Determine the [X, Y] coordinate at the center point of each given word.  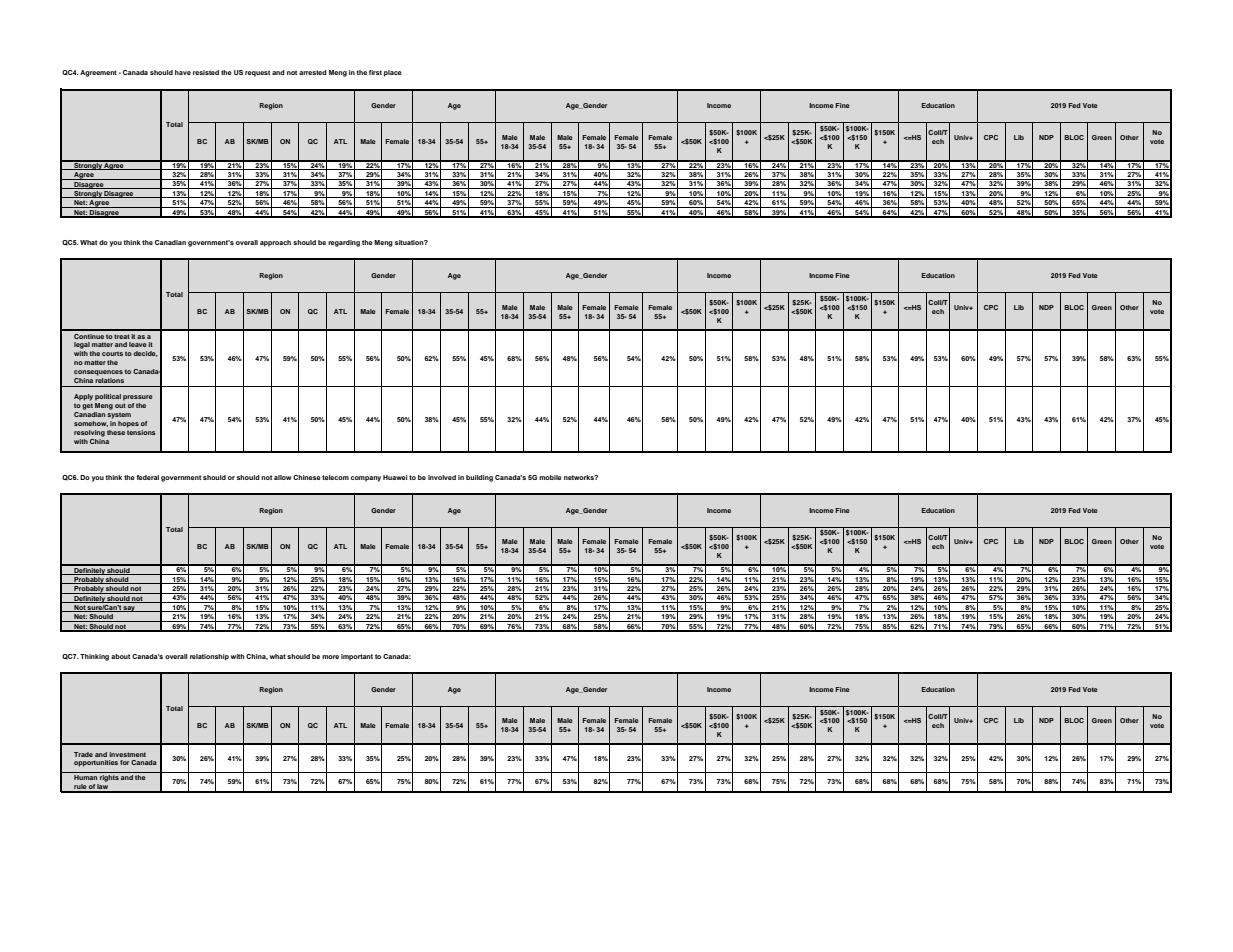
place [393, 73]
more [330, 657]
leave [138, 344]
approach [275, 243]
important [357, 657]
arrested [313, 72]
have [183, 72]
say [129, 609]
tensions [141, 432]
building [479, 478]
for [124, 762]
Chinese [307, 477]
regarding [344, 243]
